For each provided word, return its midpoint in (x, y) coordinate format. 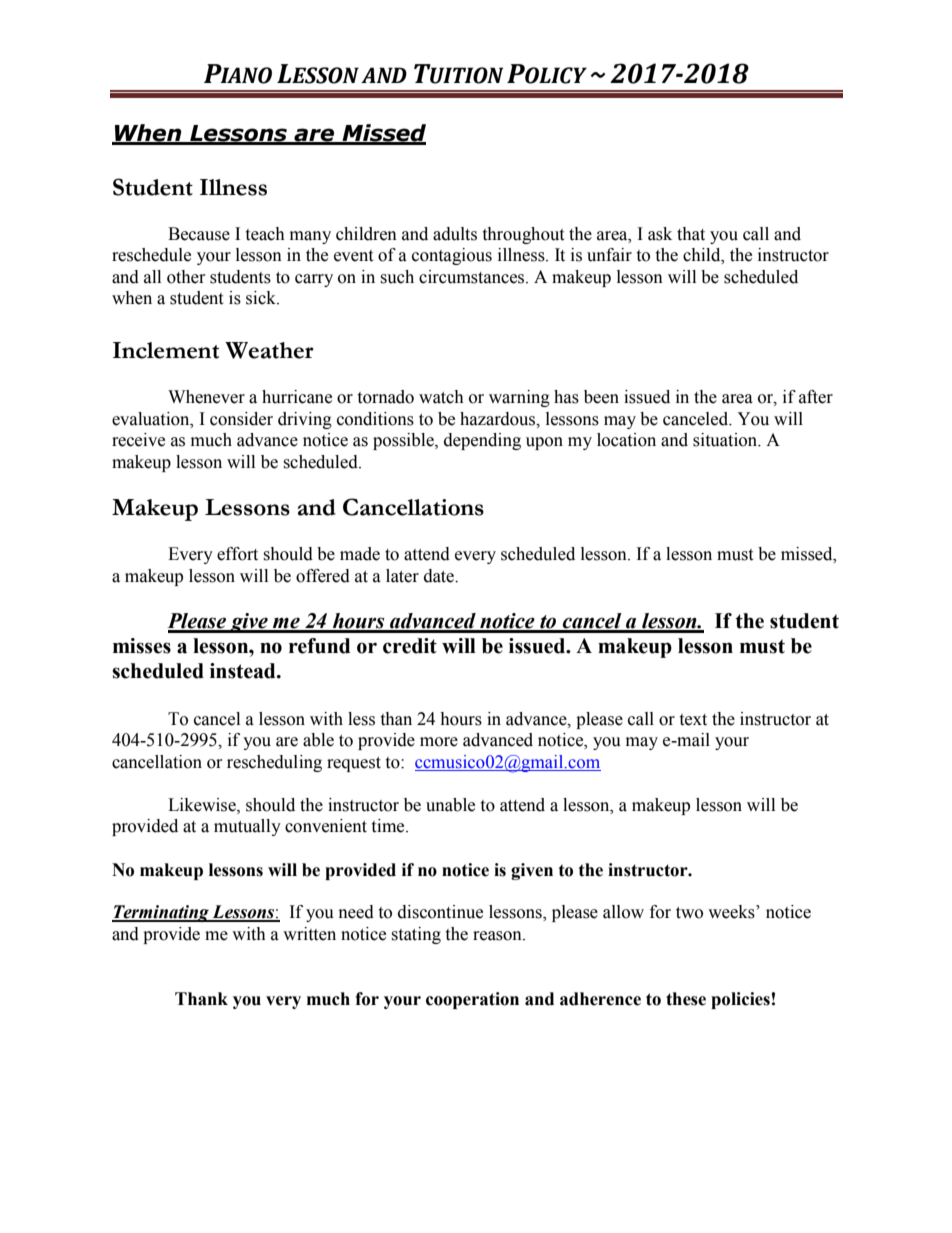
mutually (247, 827)
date (440, 576)
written (309, 934)
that (691, 234)
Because (199, 234)
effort (237, 554)
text (693, 720)
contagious (452, 256)
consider (241, 419)
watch (441, 397)
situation (726, 440)
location (626, 440)
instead (244, 671)
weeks (732, 912)
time (389, 826)
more (439, 742)
